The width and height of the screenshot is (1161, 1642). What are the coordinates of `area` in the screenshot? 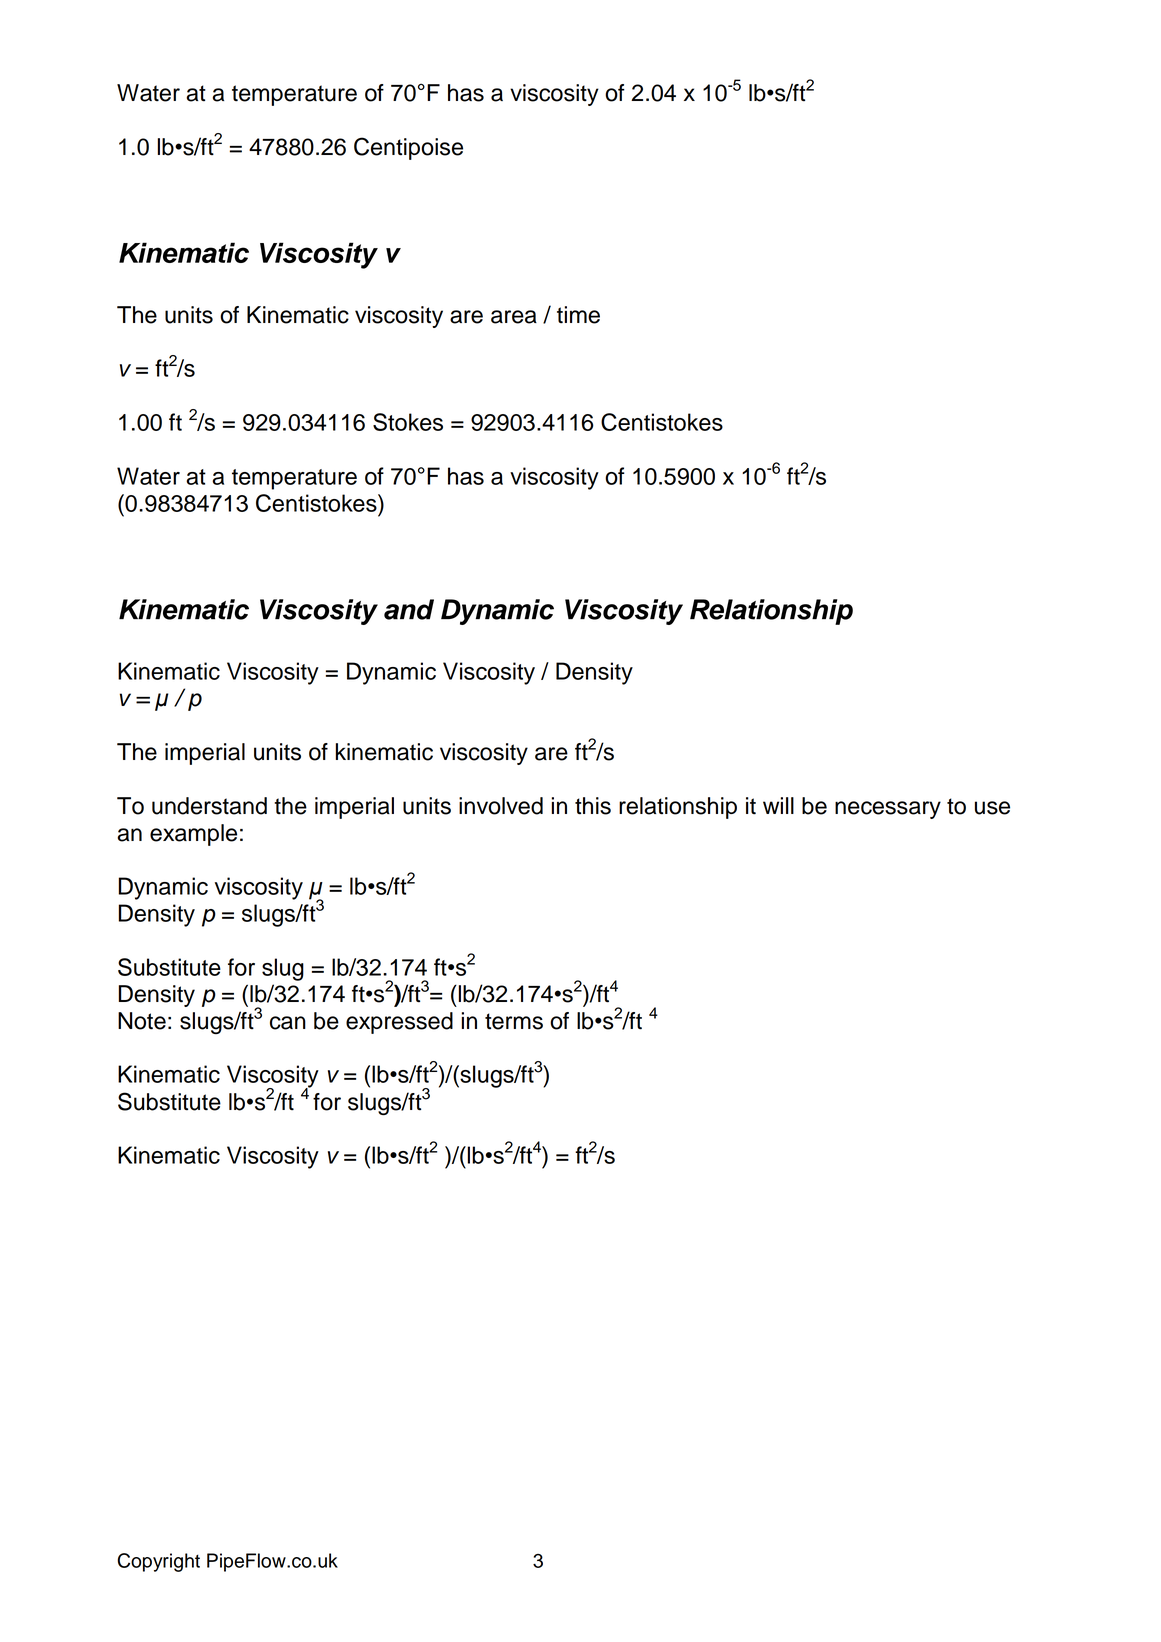 It's located at (514, 317).
